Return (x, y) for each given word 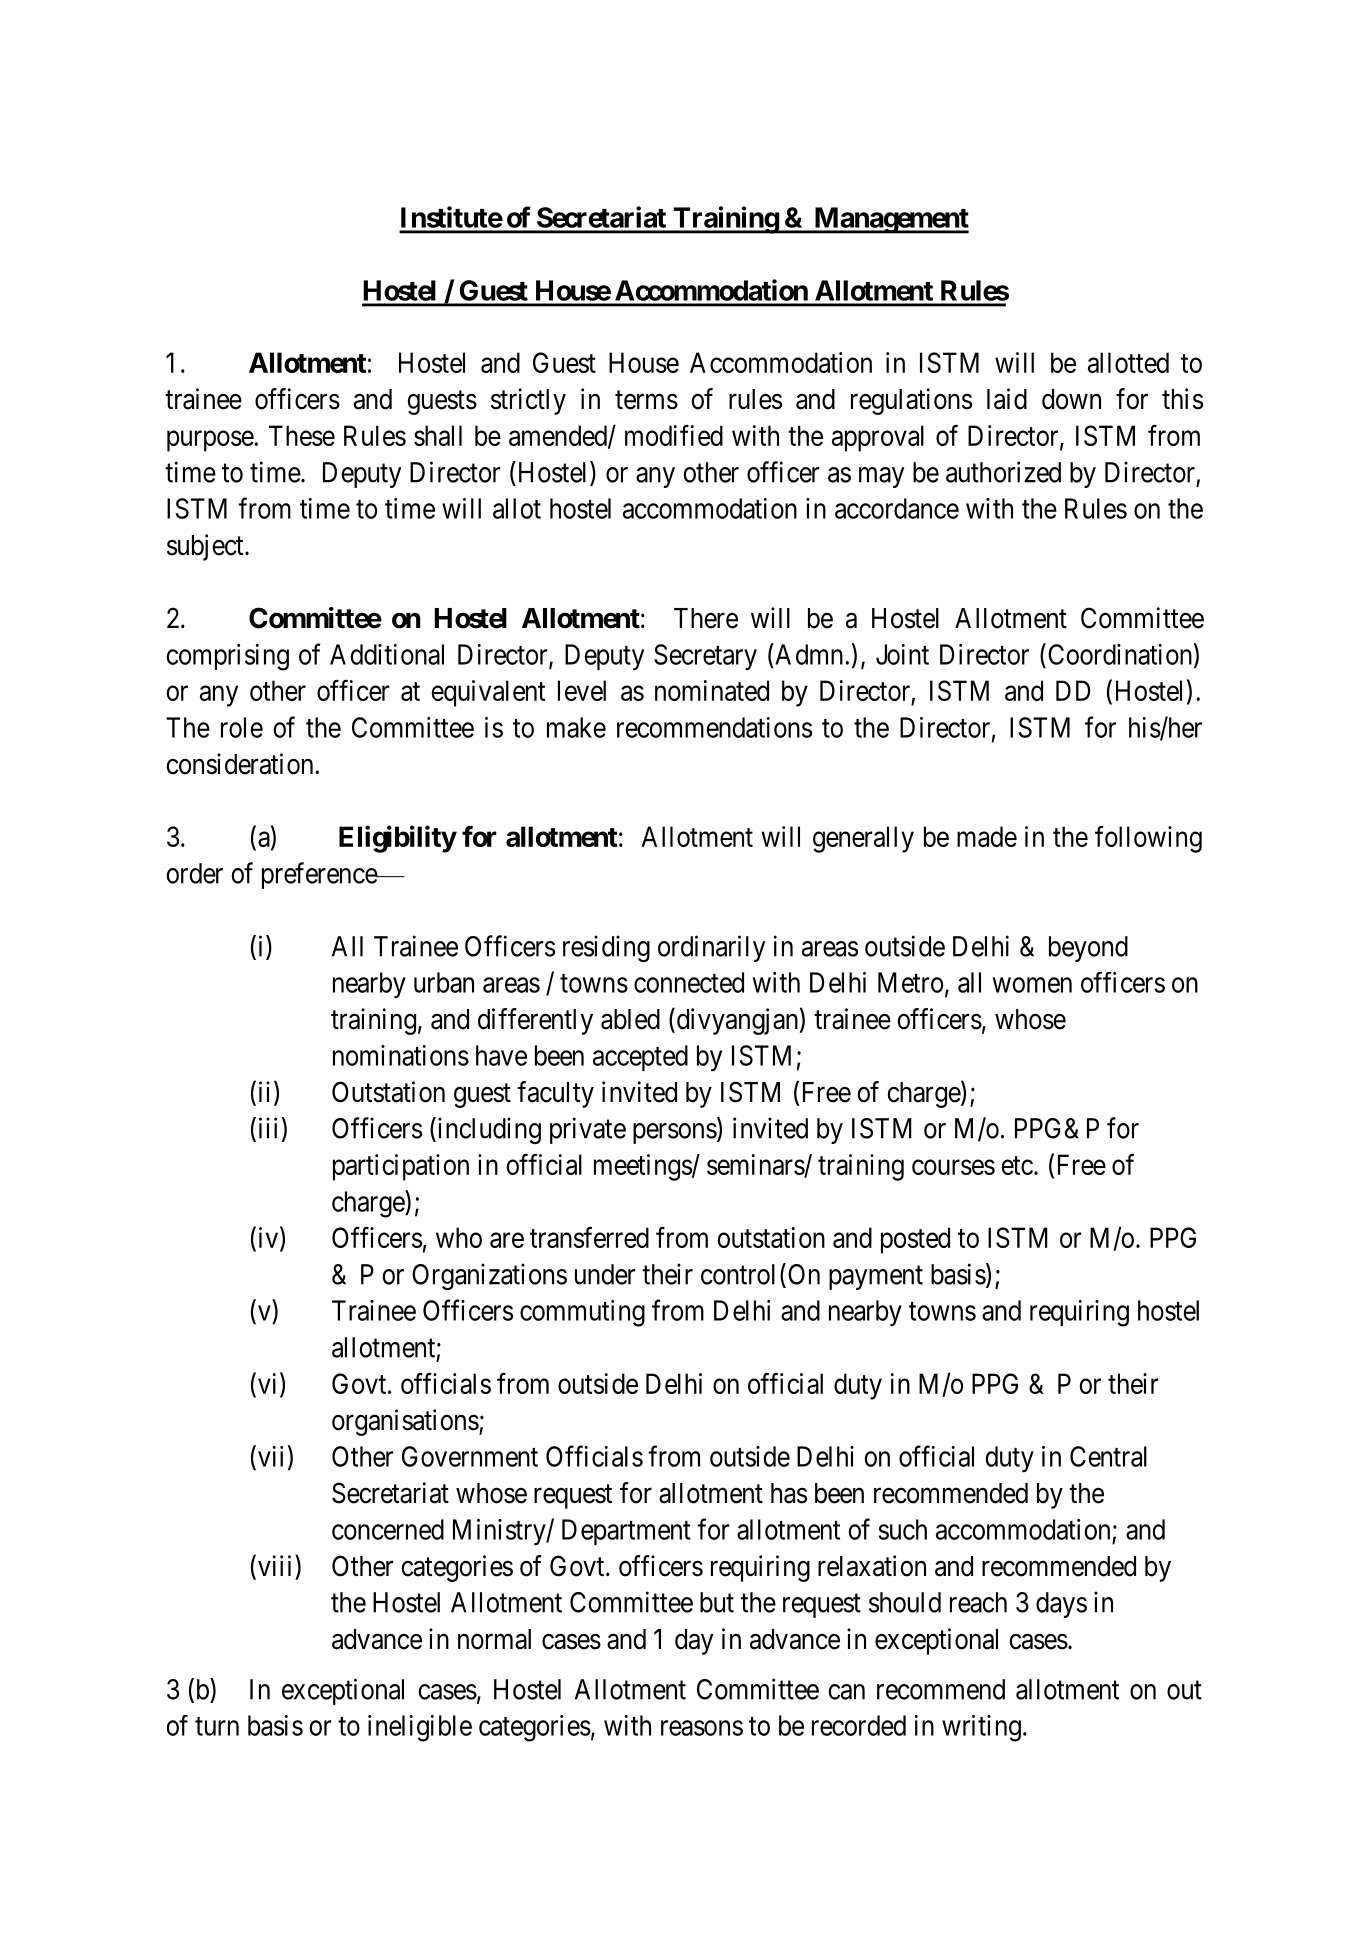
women (1032, 985)
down (1071, 399)
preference (320, 875)
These (302, 435)
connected (689, 982)
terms (646, 400)
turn (217, 1726)
